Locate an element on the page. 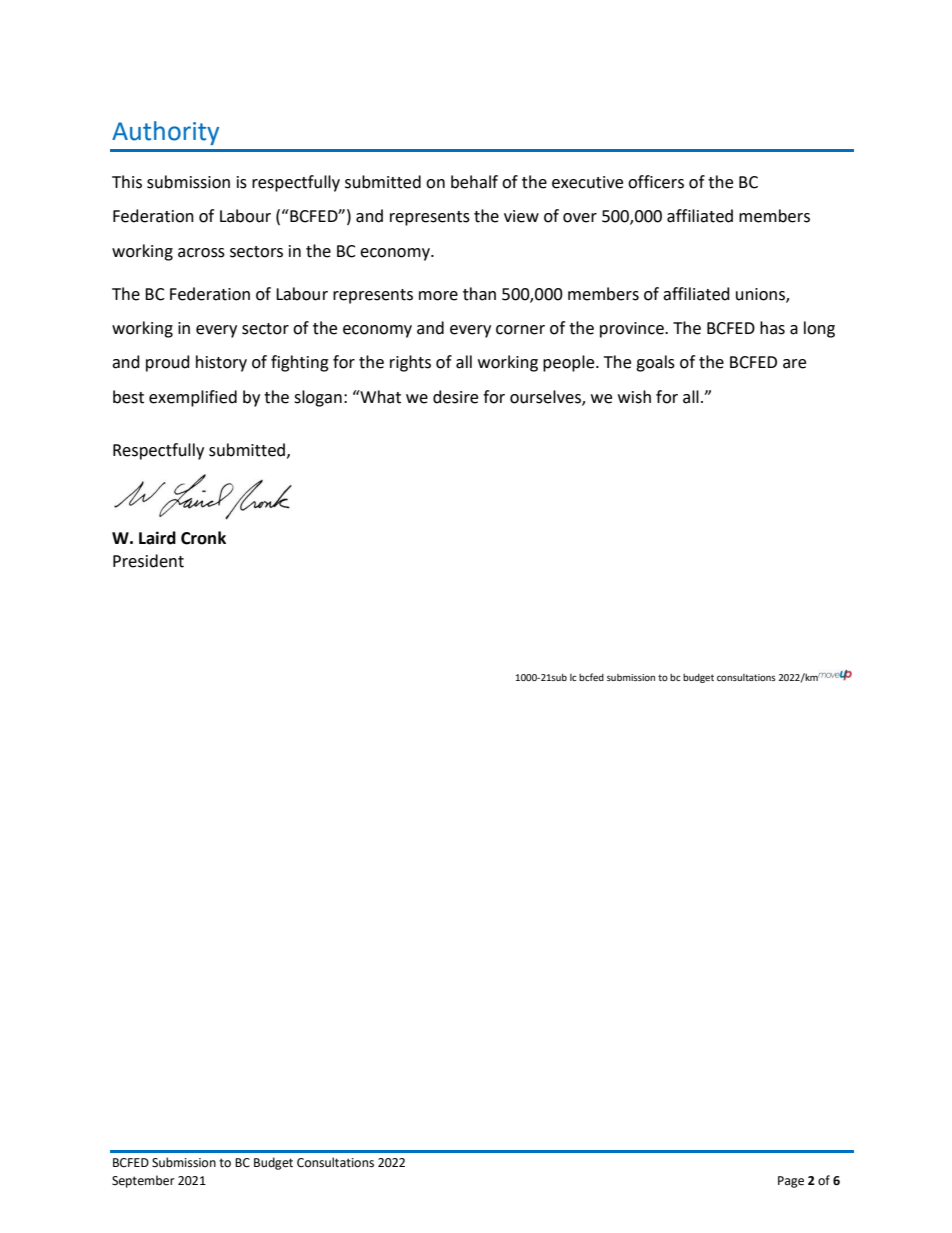 The width and height of the image is (952, 1233). September is located at coordinates (143, 1181).
